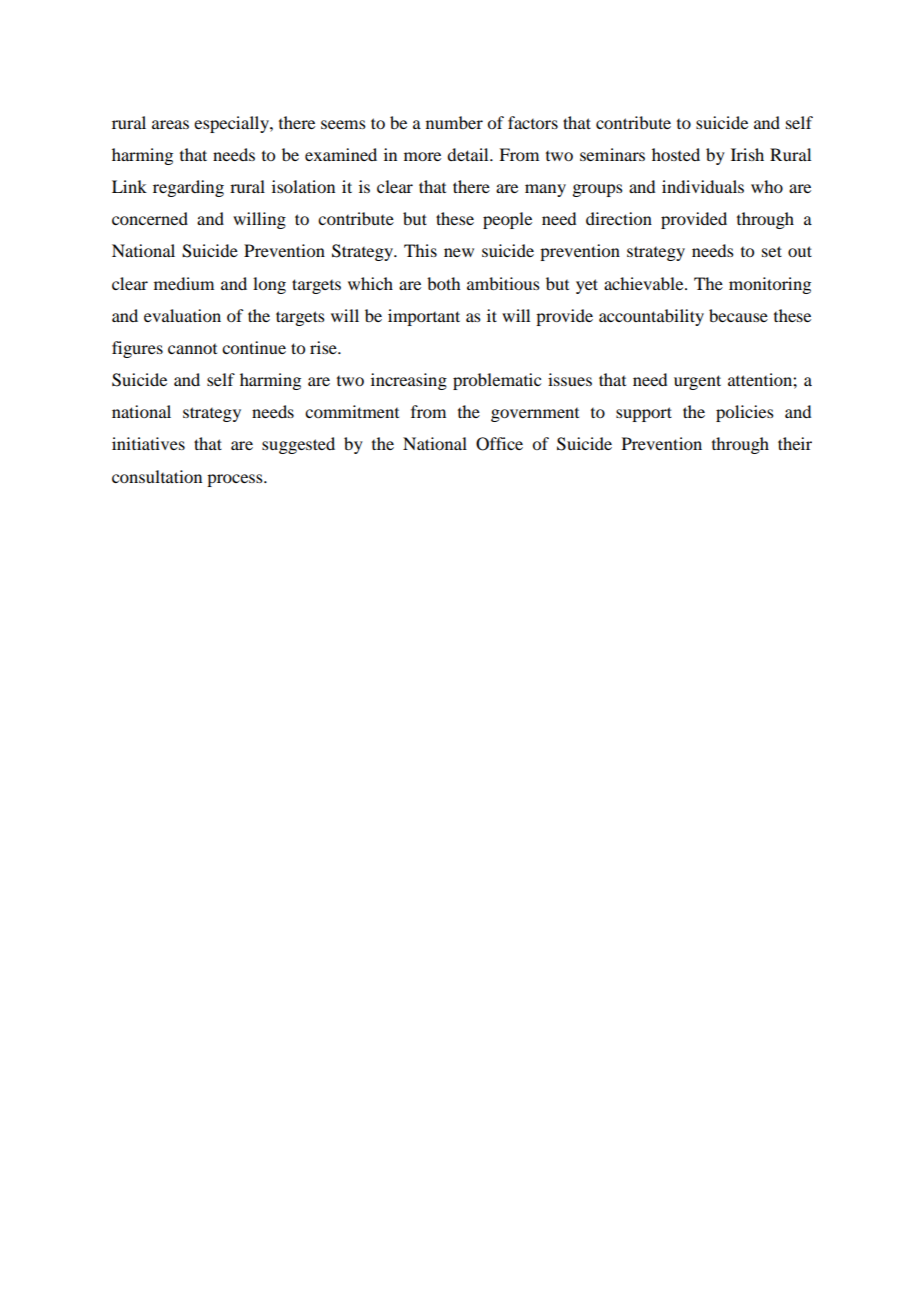  Describe the element at coordinates (192, 349) in the page. I see `cannot` at that location.
